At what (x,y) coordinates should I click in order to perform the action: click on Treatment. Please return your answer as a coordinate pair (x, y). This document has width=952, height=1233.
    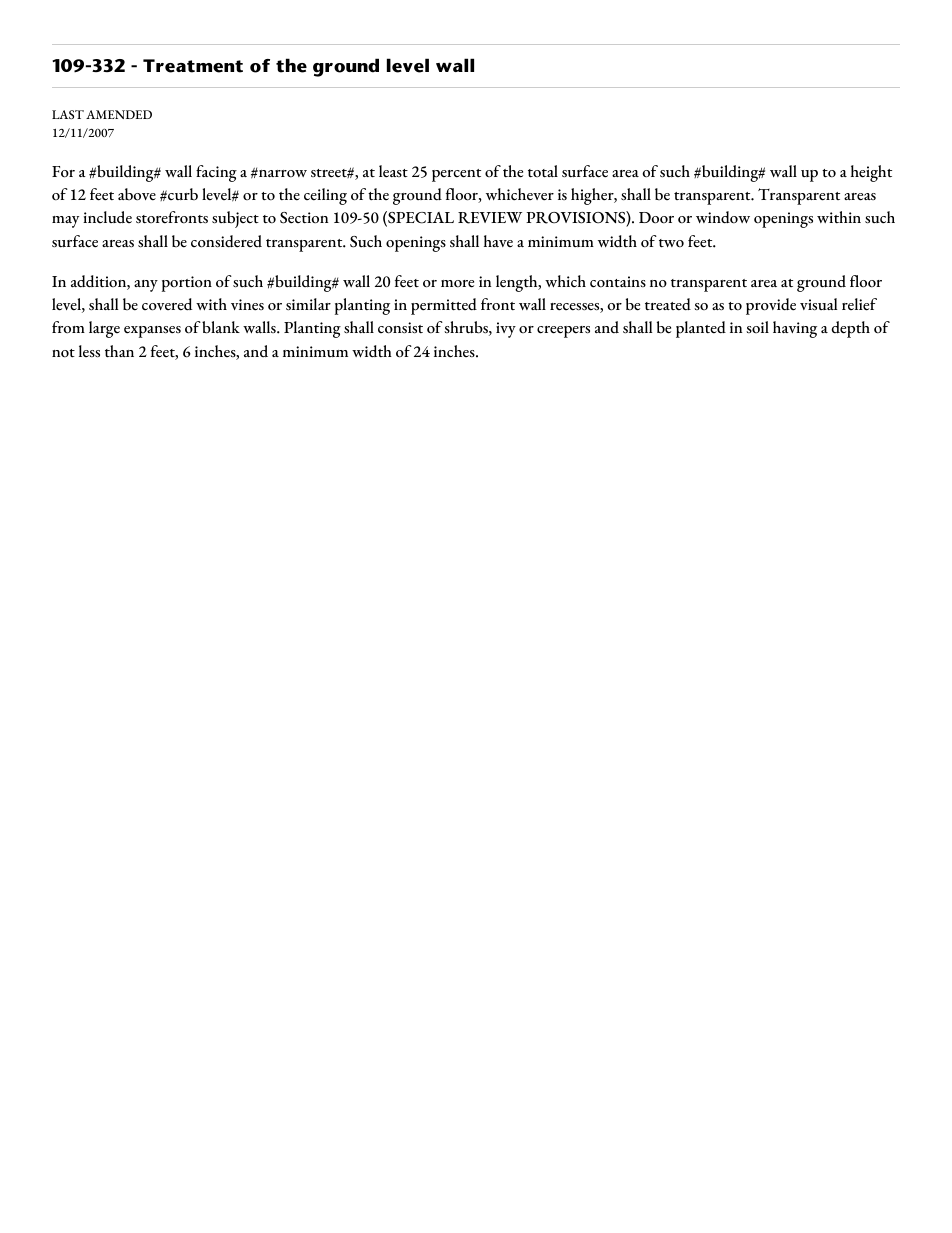
    Looking at the image, I should click on (193, 66).
